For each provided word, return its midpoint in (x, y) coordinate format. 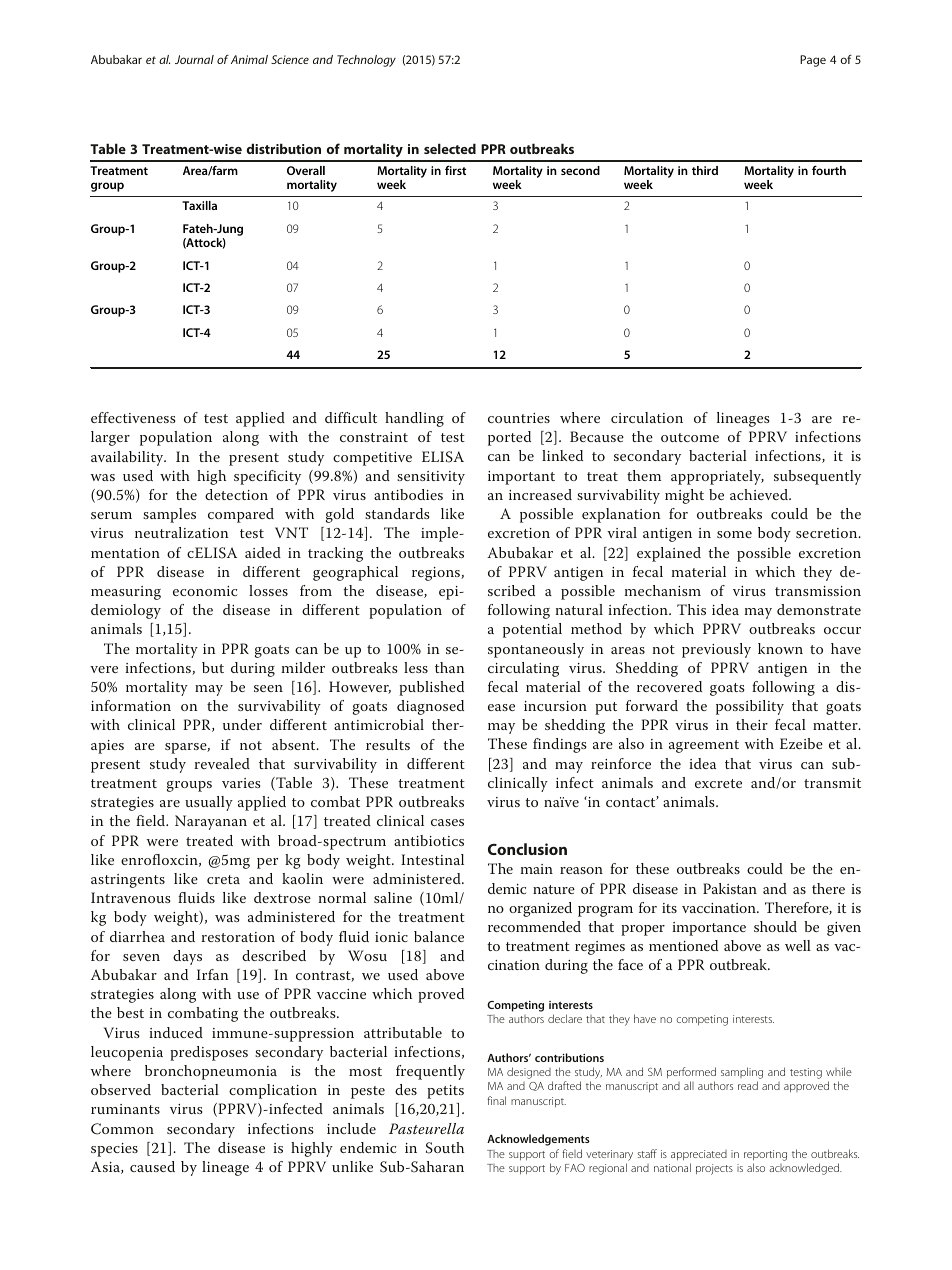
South (445, 1148)
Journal (194, 59)
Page (813, 61)
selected (450, 148)
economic (205, 591)
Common (122, 1129)
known (780, 648)
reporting (765, 1155)
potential (532, 630)
